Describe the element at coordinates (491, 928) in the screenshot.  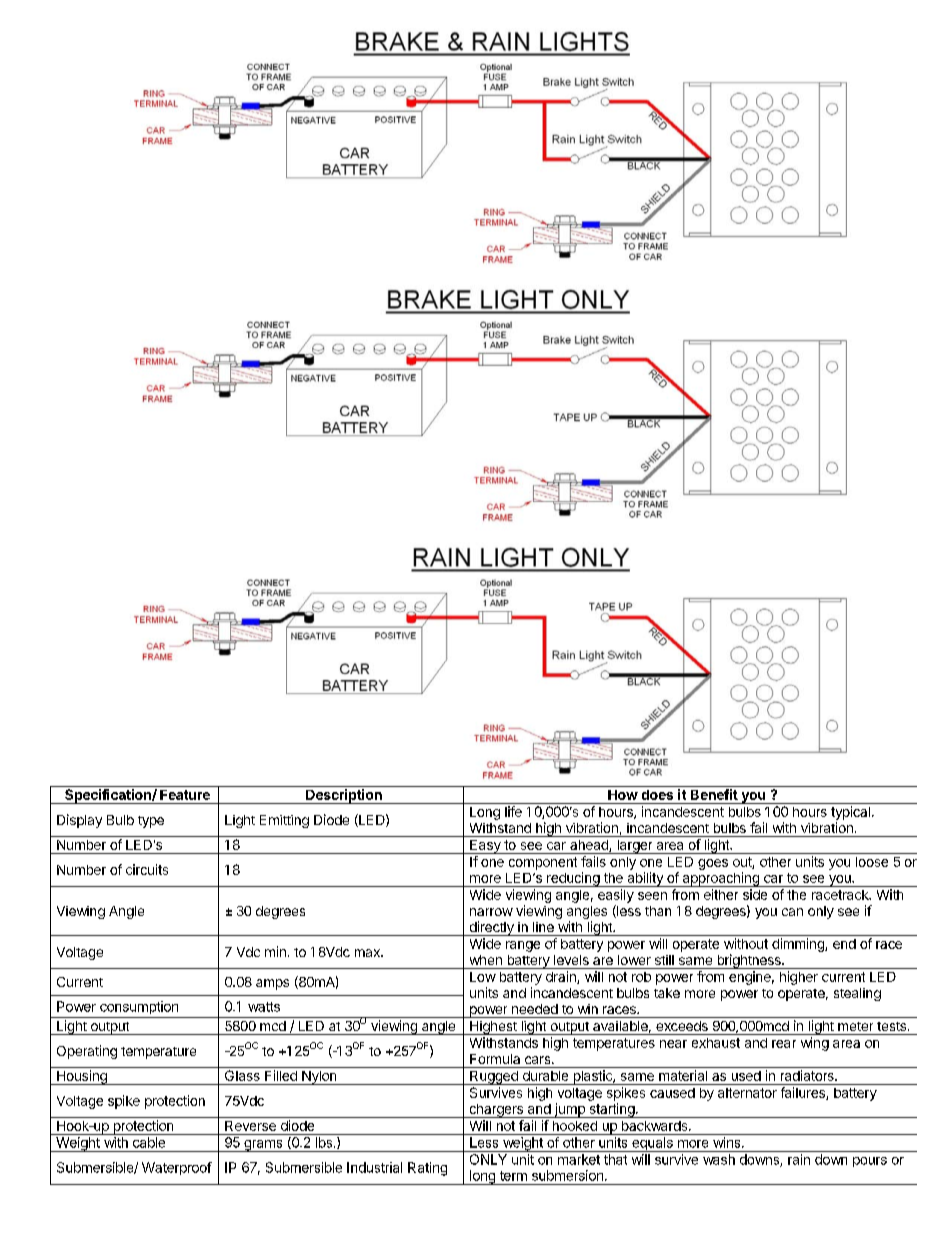
I see `directly` at that location.
